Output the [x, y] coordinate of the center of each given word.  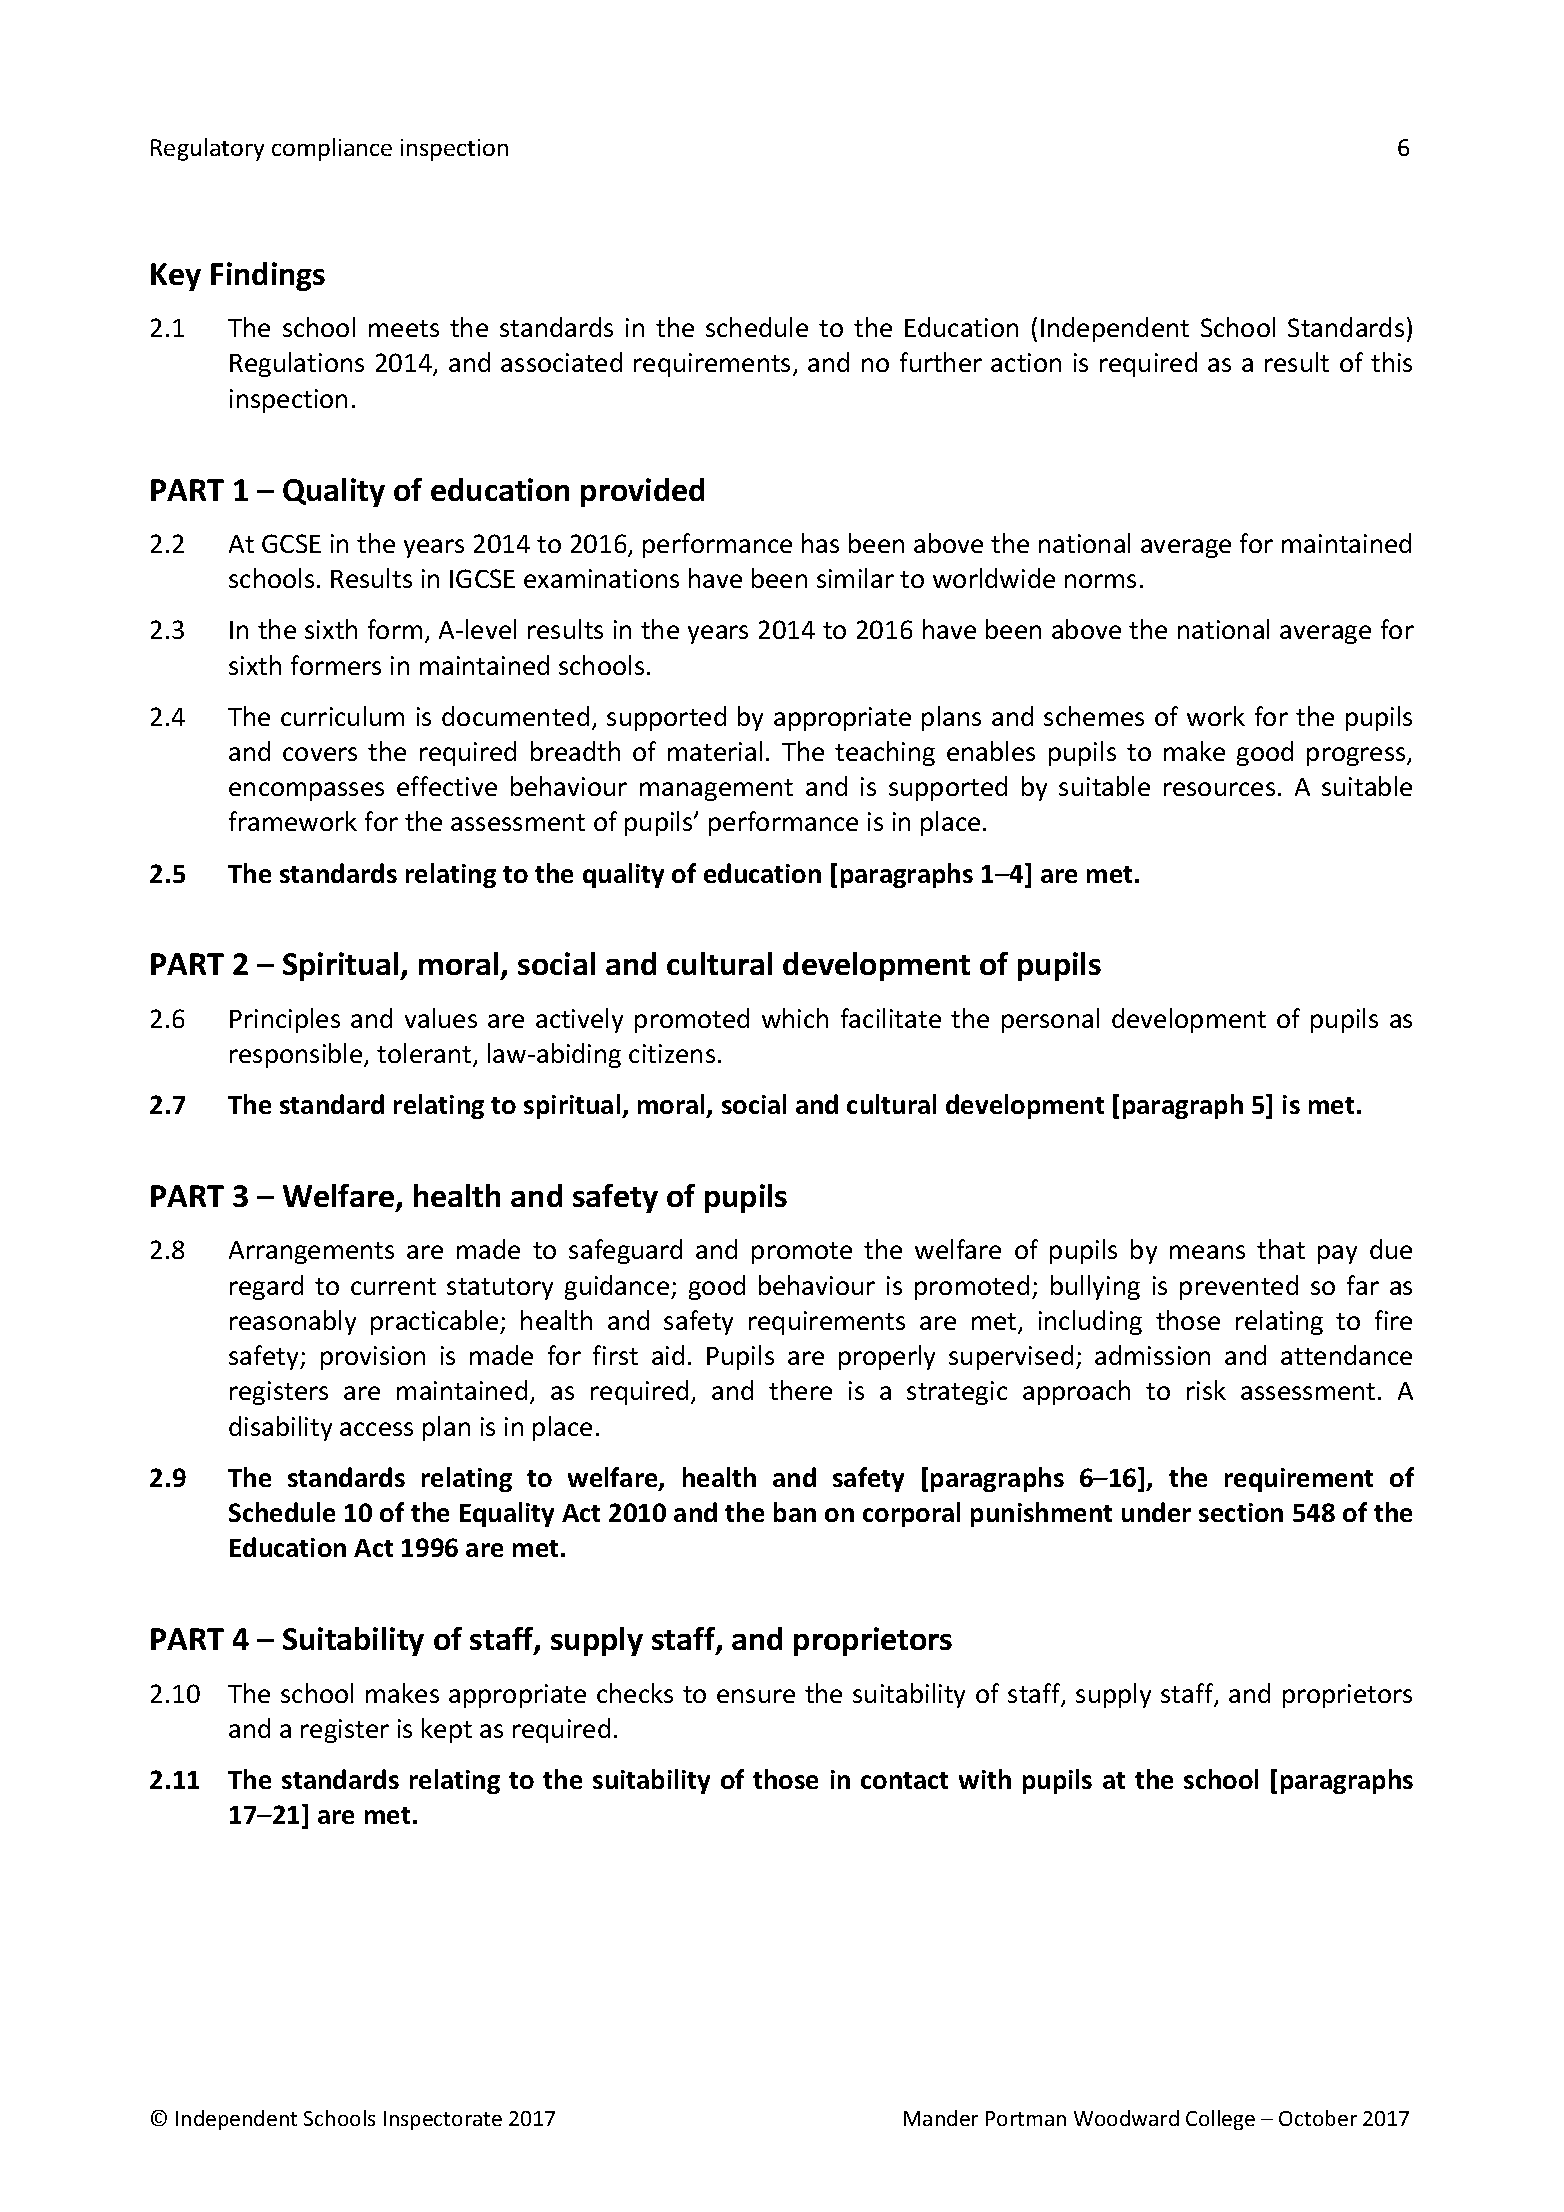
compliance [332, 149]
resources [1219, 789]
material [715, 751]
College [1220, 2120]
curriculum [342, 716]
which [795, 1018]
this [1391, 362]
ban [795, 1512]
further [941, 362]
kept [447, 1730]
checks [635, 1693]
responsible [297, 1055]
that [1281, 1249]
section [1241, 1512]
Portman [1026, 2118]
